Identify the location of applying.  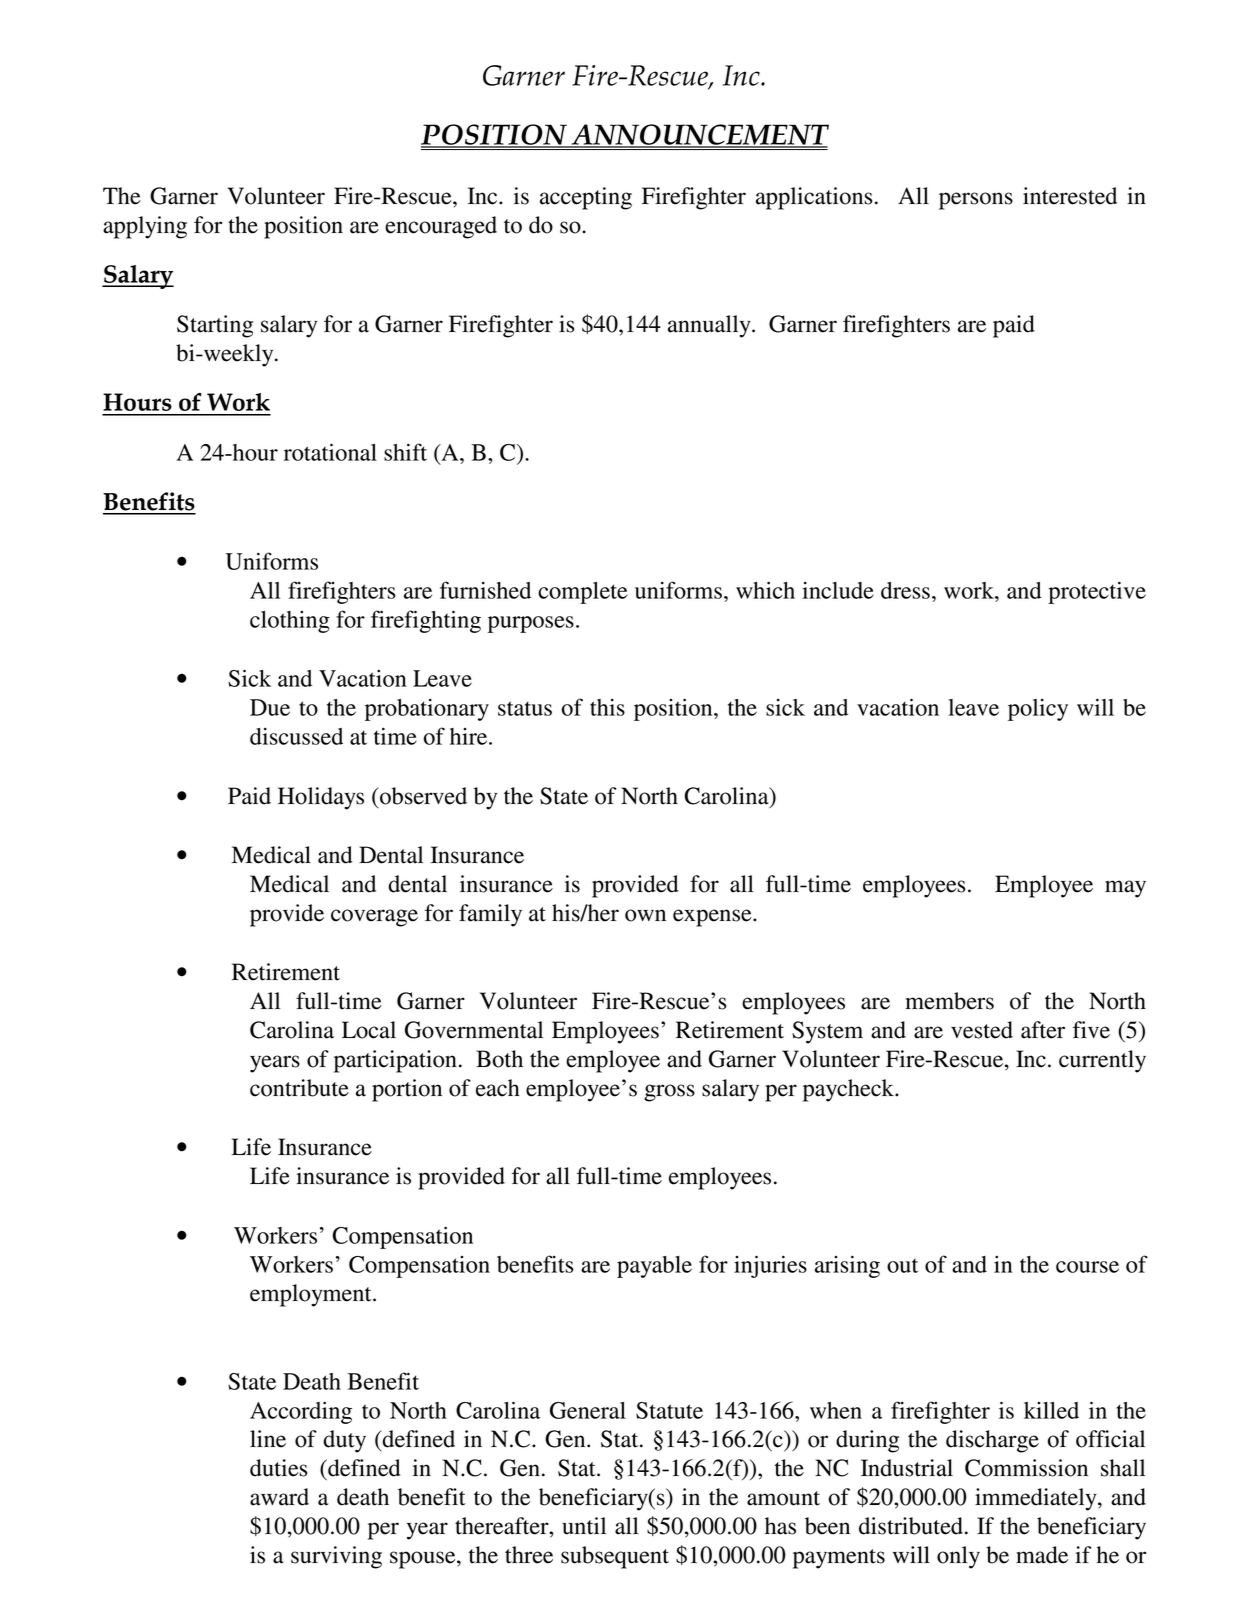
(145, 227).
